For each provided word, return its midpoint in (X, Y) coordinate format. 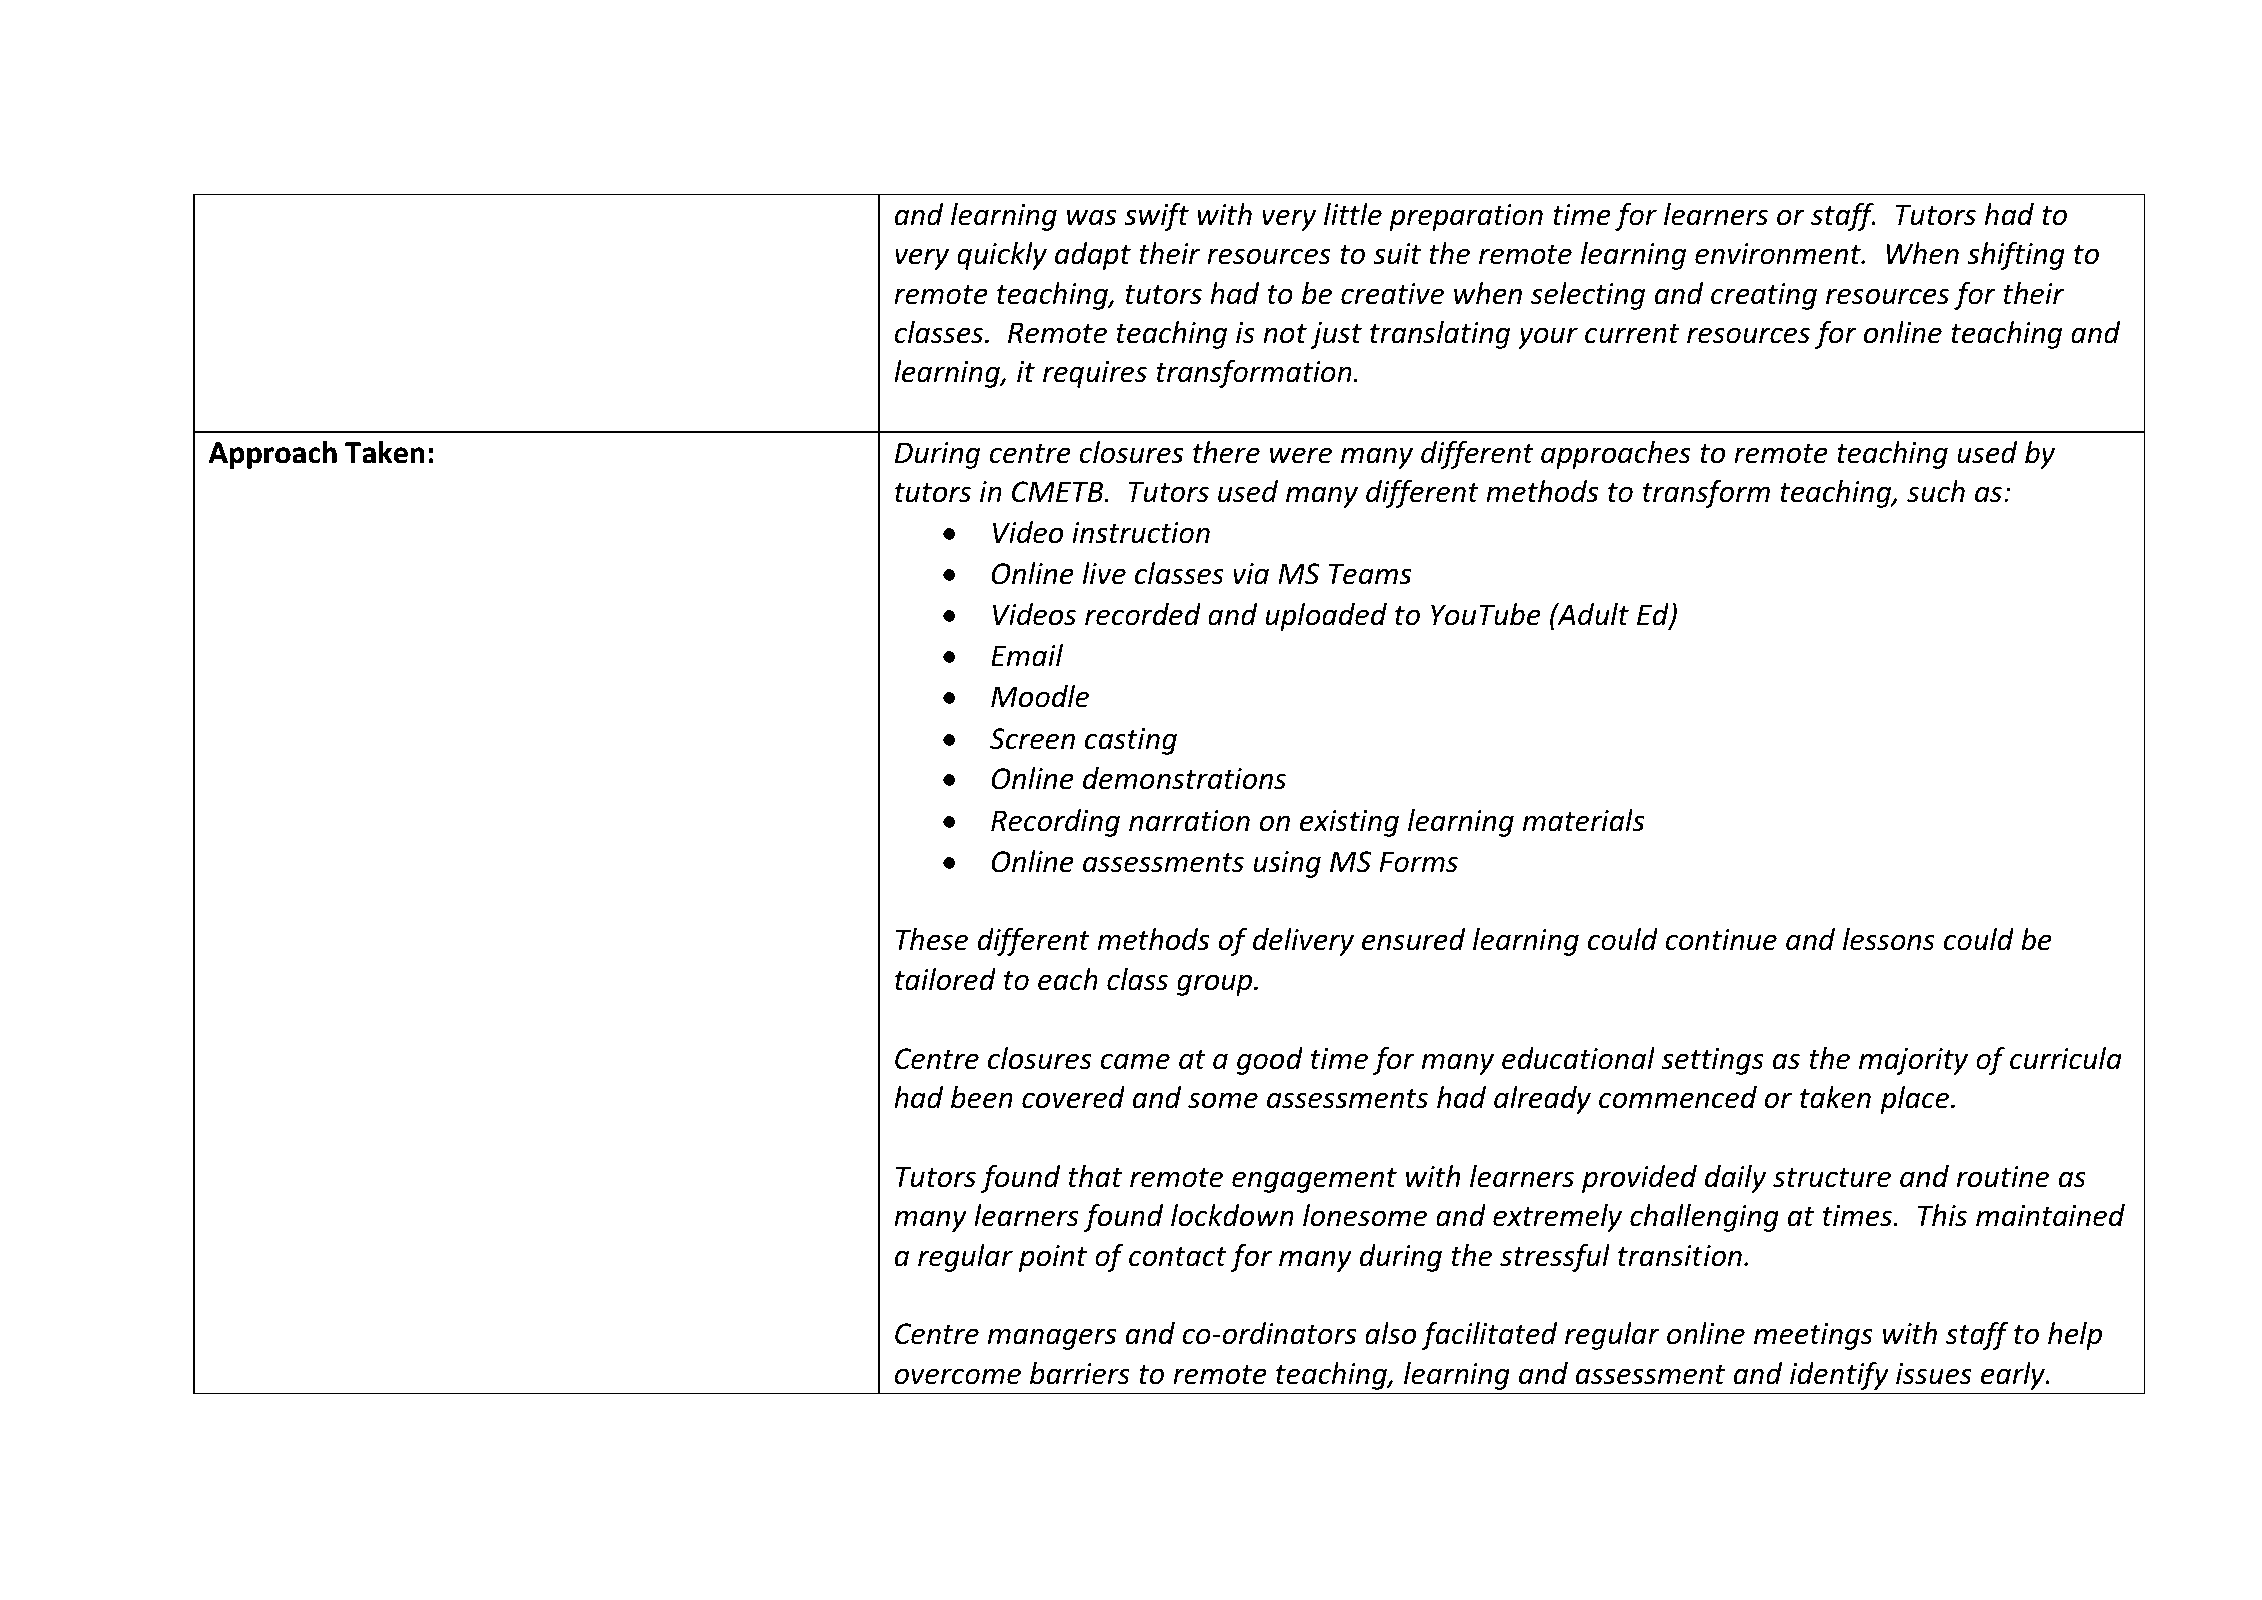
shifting (2016, 256)
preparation (1466, 217)
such (1936, 491)
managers (1052, 1339)
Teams (1370, 574)
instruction (1141, 533)
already (1542, 1100)
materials (1584, 820)
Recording (1055, 823)
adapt (1093, 256)
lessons (1889, 939)
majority (1913, 1061)
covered (1073, 1097)
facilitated (1489, 1336)
